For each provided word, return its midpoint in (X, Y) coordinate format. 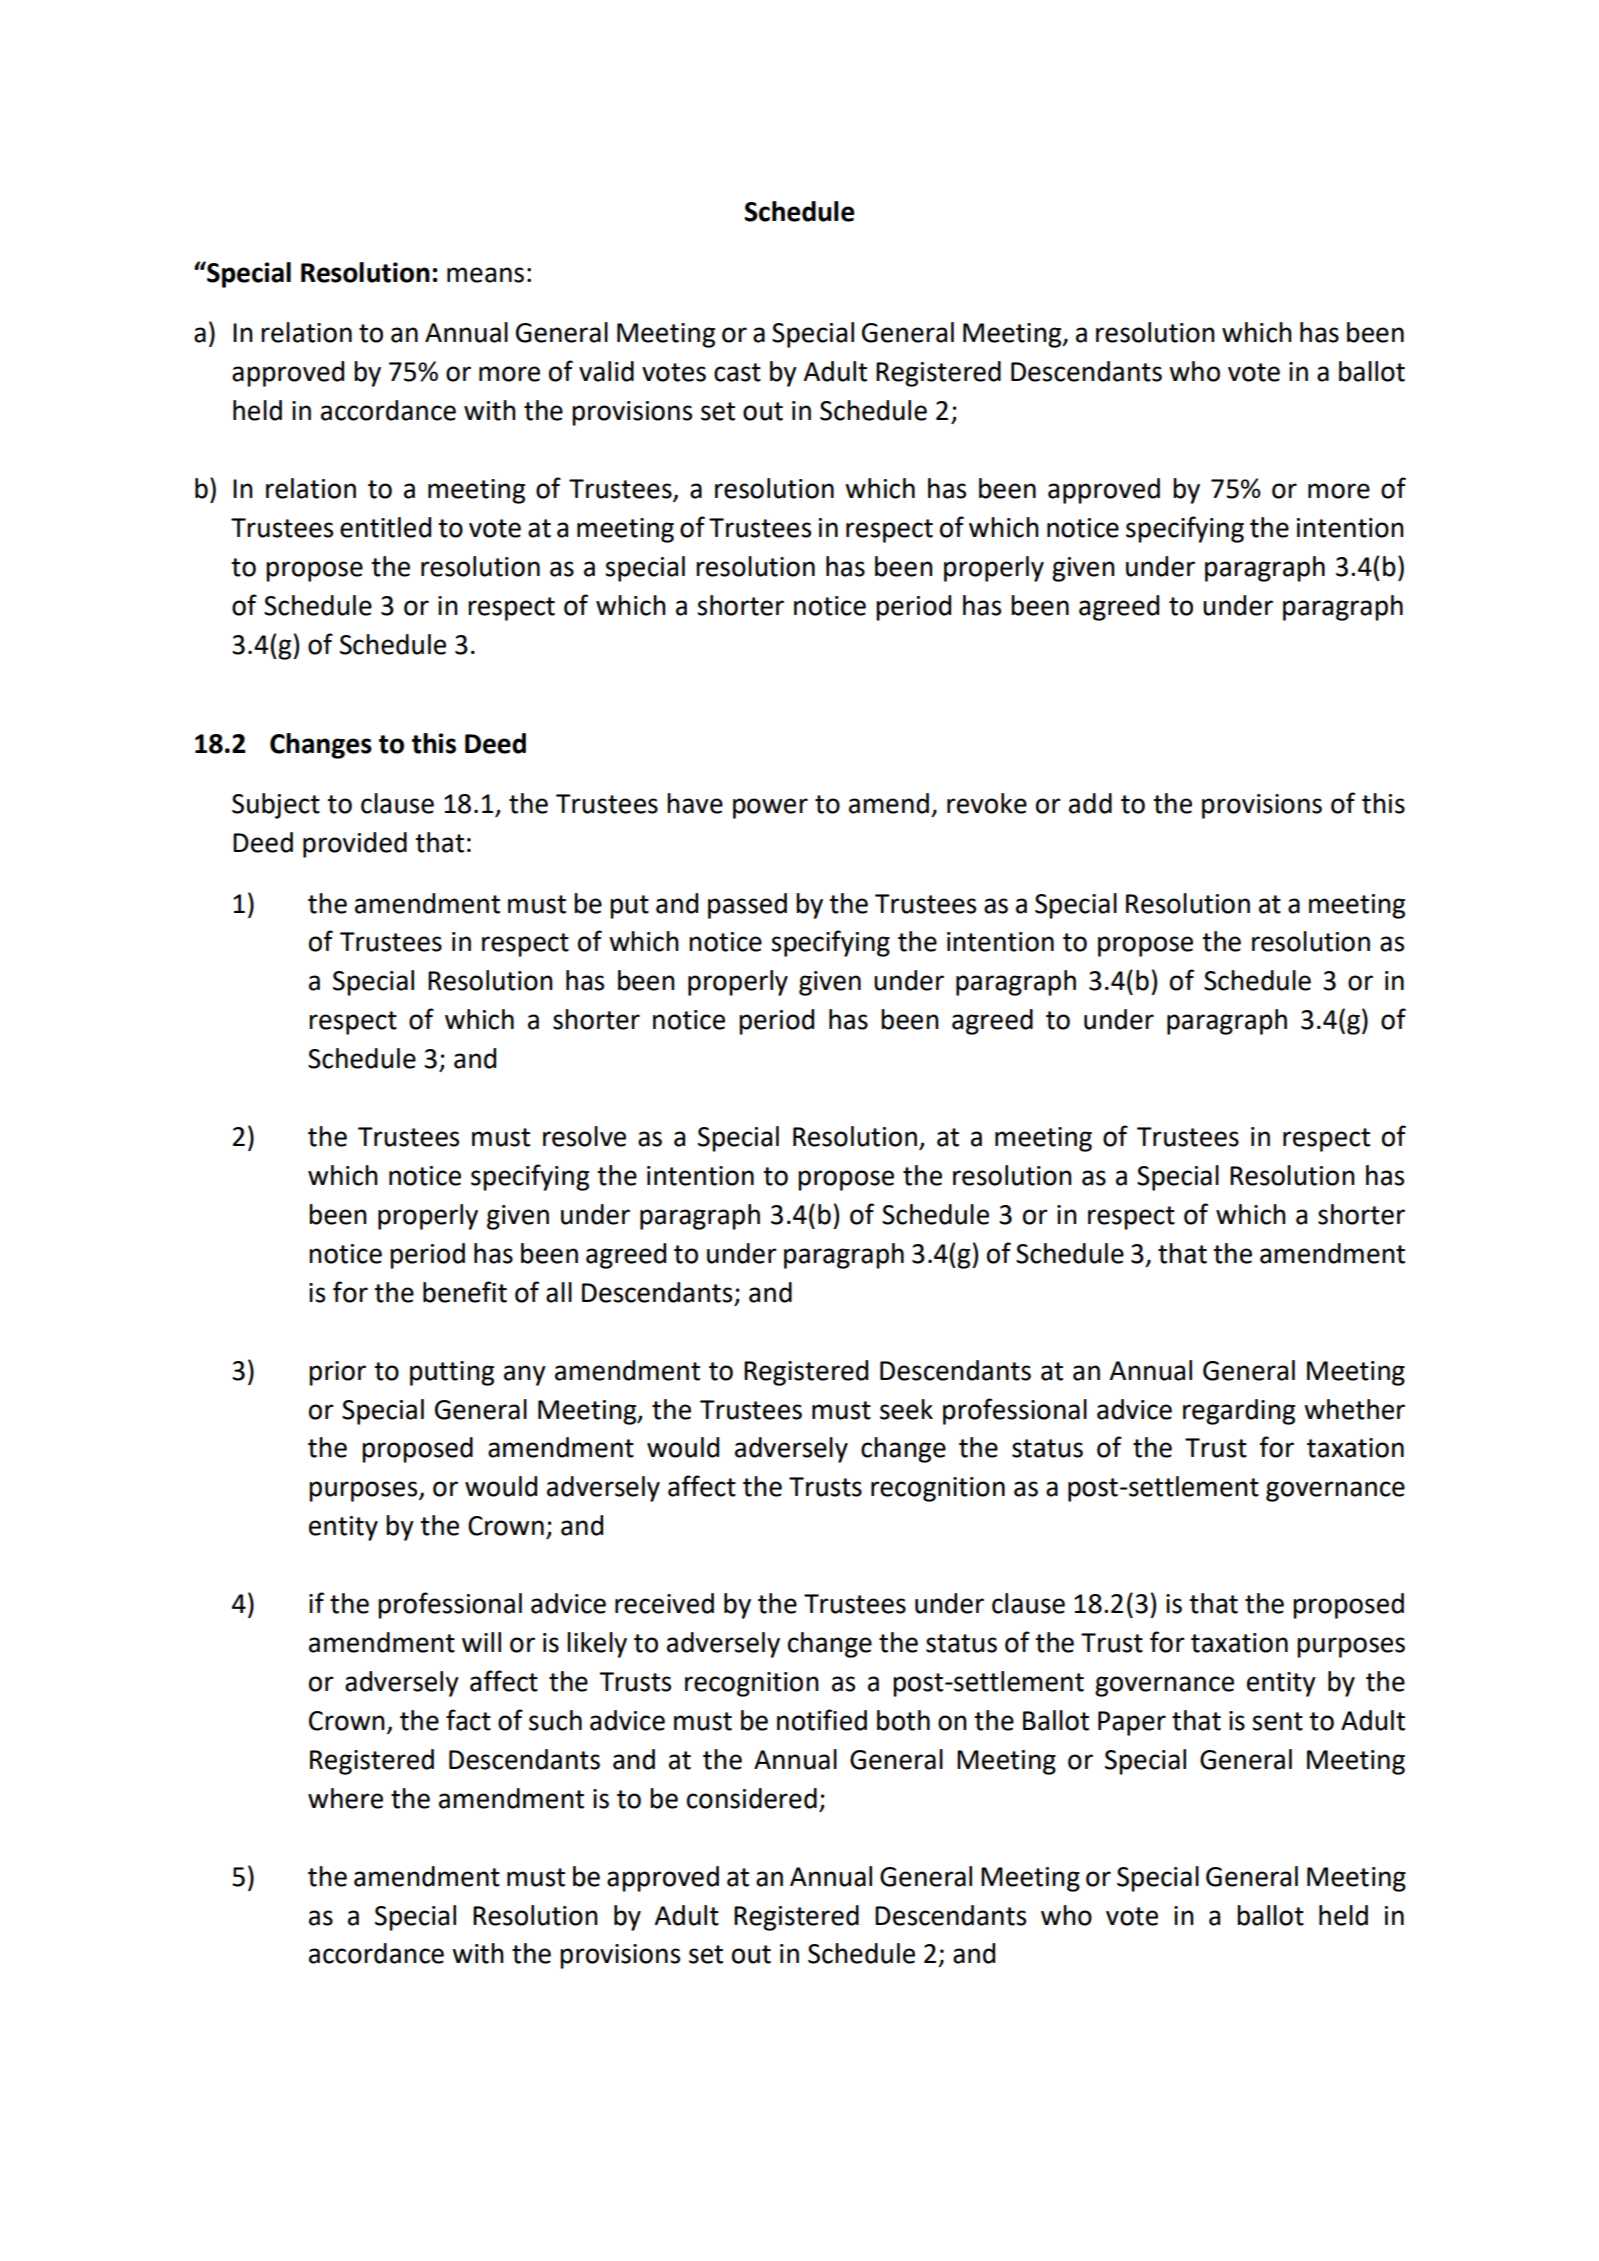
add (1090, 803)
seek (906, 1409)
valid (606, 371)
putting (452, 1373)
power (770, 808)
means (485, 275)
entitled (385, 527)
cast (737, 372)
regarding (1239, 1412)
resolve (584, 1136)
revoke (987, 803)
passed (747, 906)
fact (468, 1720)
